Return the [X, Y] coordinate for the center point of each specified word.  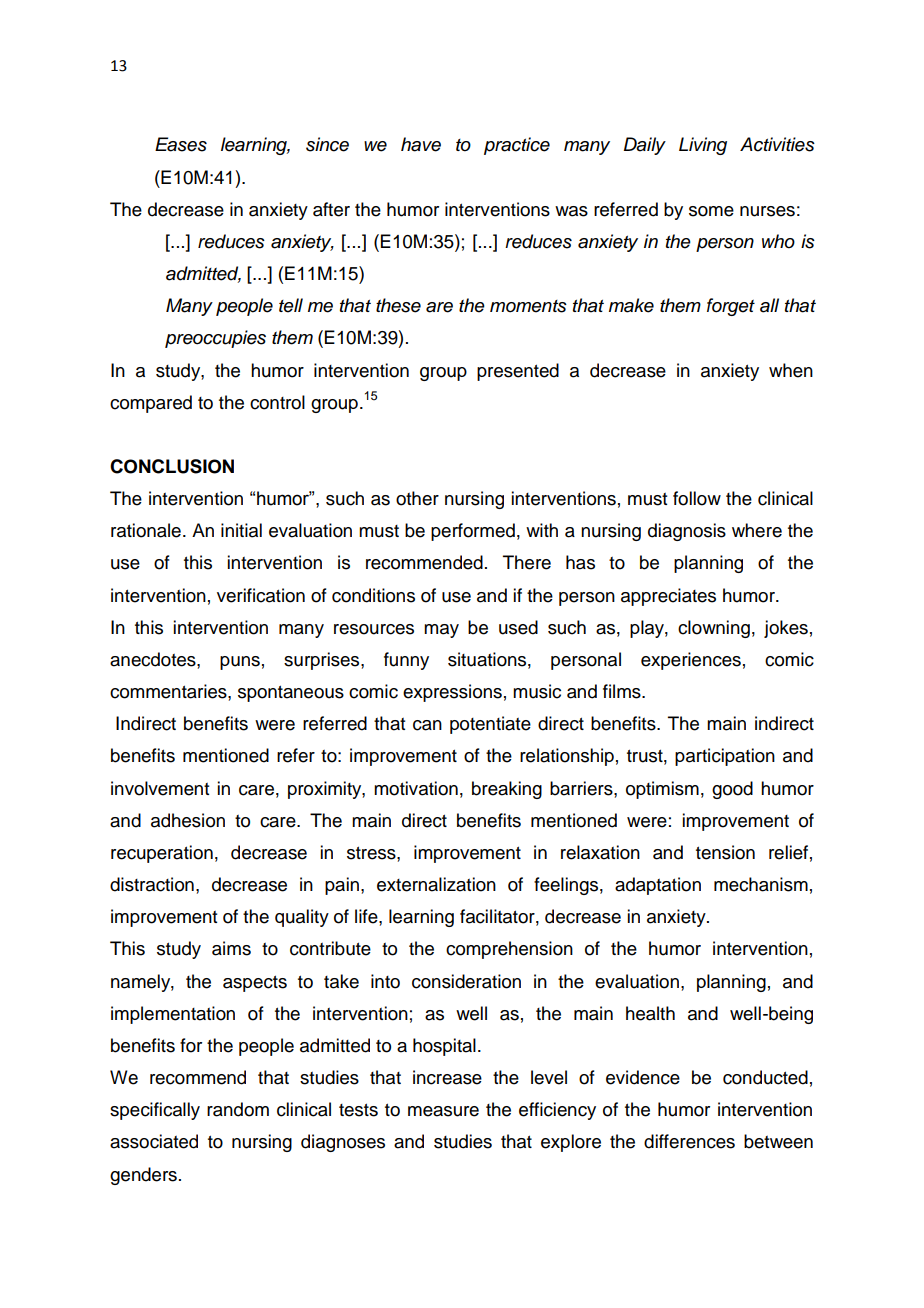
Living [703, 146]
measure [443, 1111]
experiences [691, 661]
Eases [181, 144]
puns [240, 663]
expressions [452, 693]
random [238, 1109]
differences [689, 1141]
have [421, 144]
